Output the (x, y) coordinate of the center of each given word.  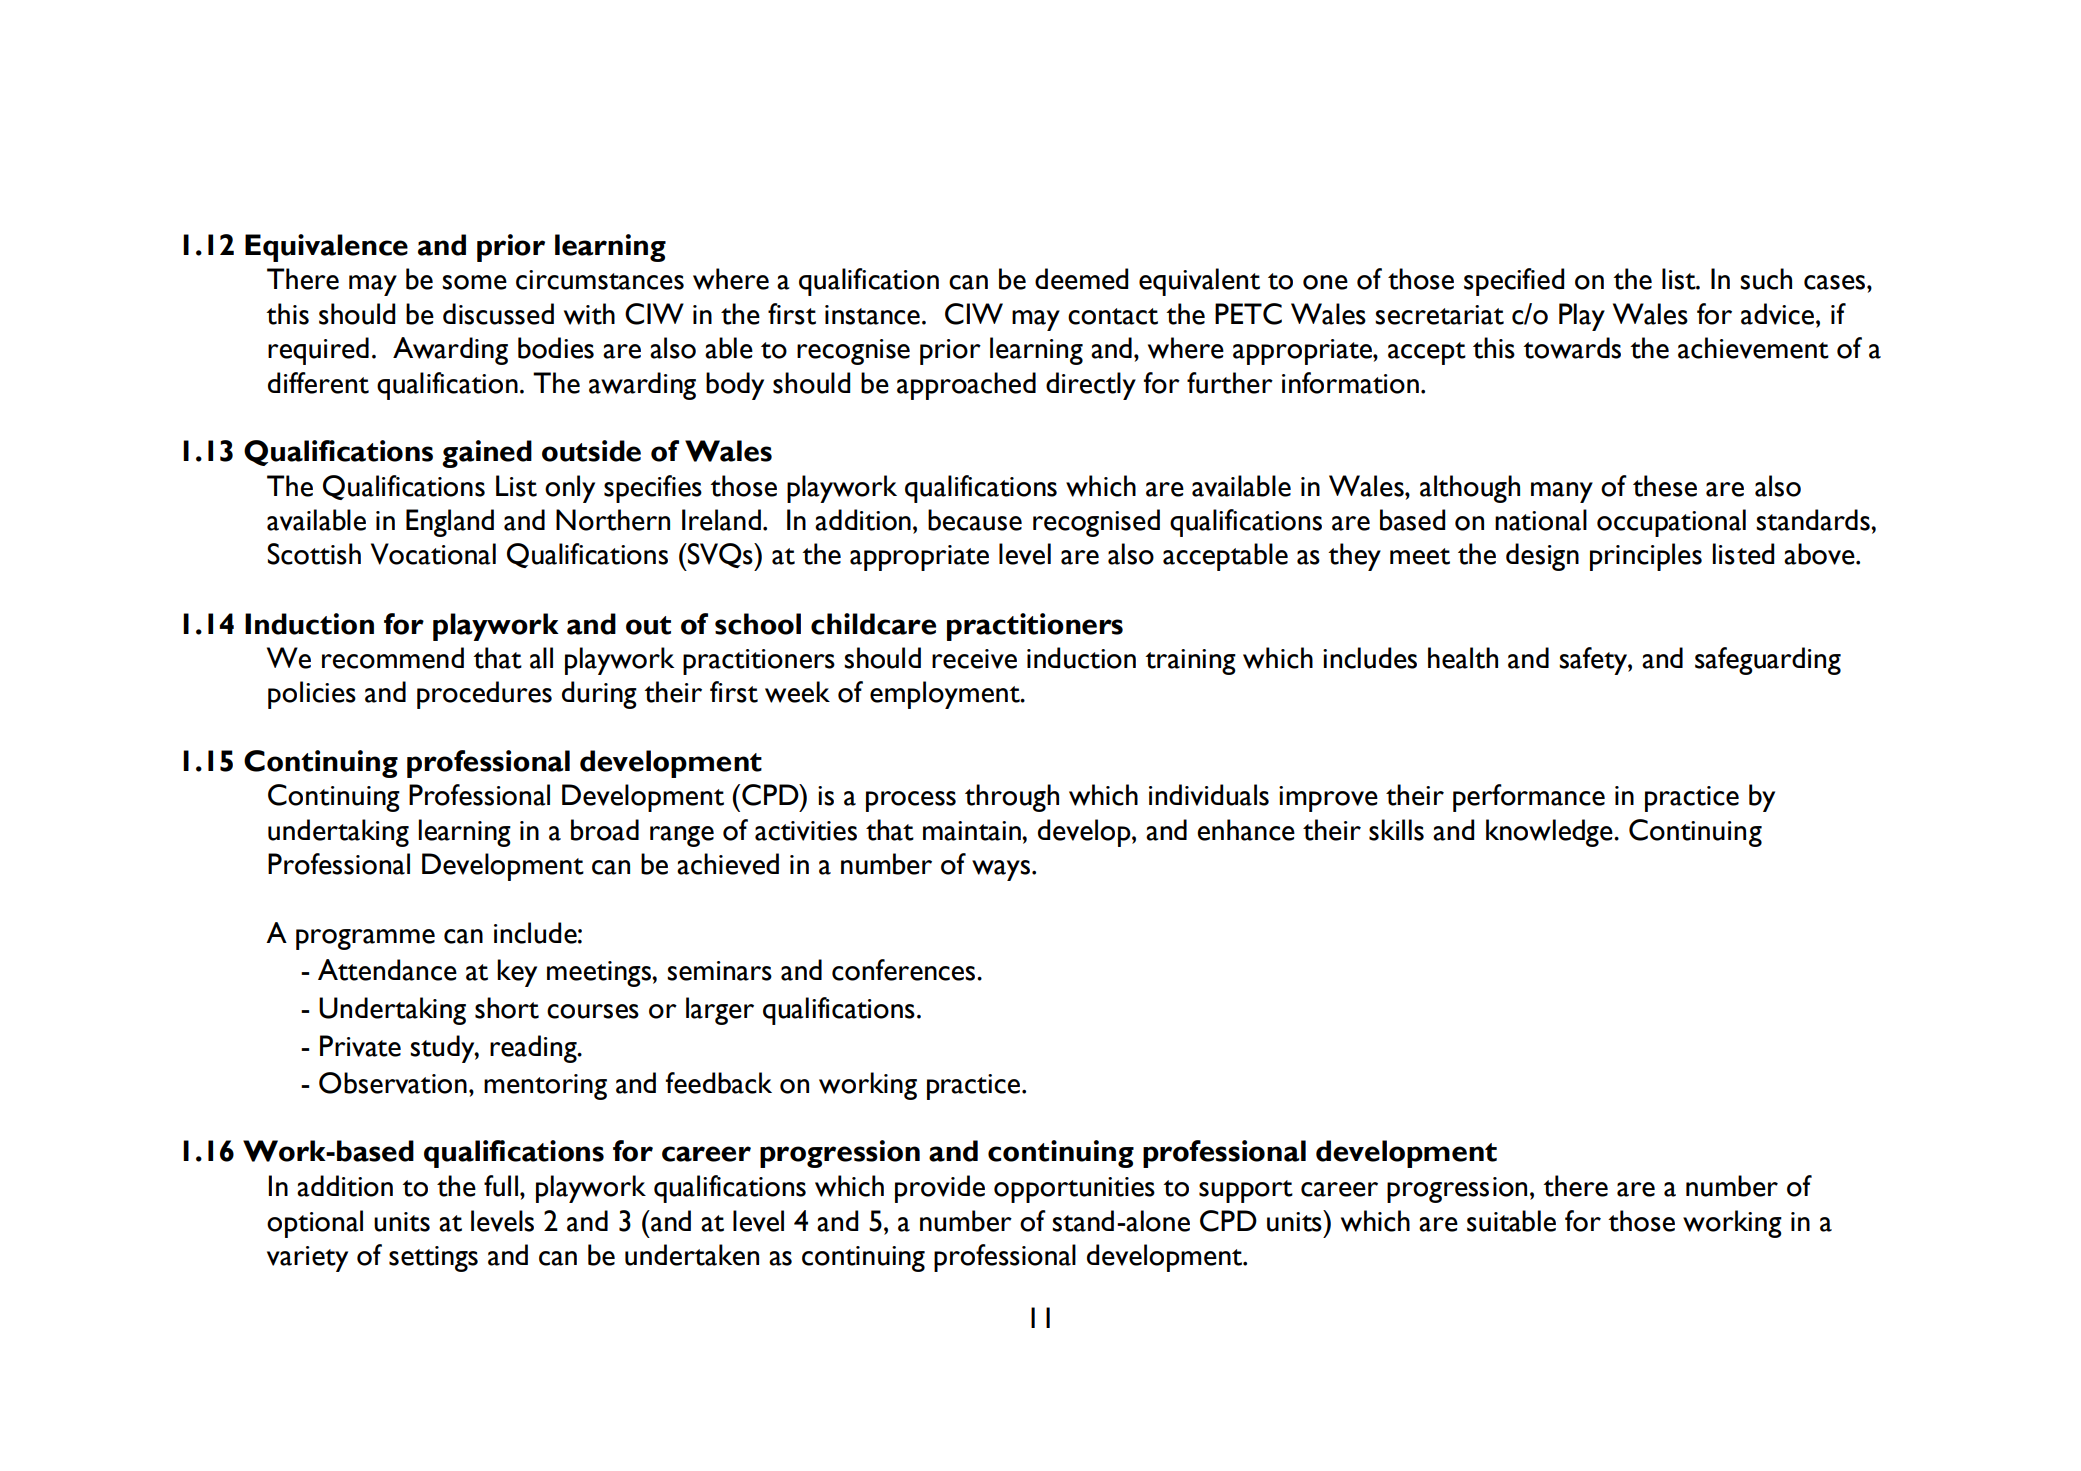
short (507, 1008)
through (1012, 798)
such (1766, 279)
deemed (1081, 279)
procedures (484, 695)
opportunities (1074, 1190)
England (450, 523)
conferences (905, 970)
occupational (1671, 523)
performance (1529, 798)
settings (433, 1259)
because (975, 520)
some (474, 282)
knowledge (1550, 833)
